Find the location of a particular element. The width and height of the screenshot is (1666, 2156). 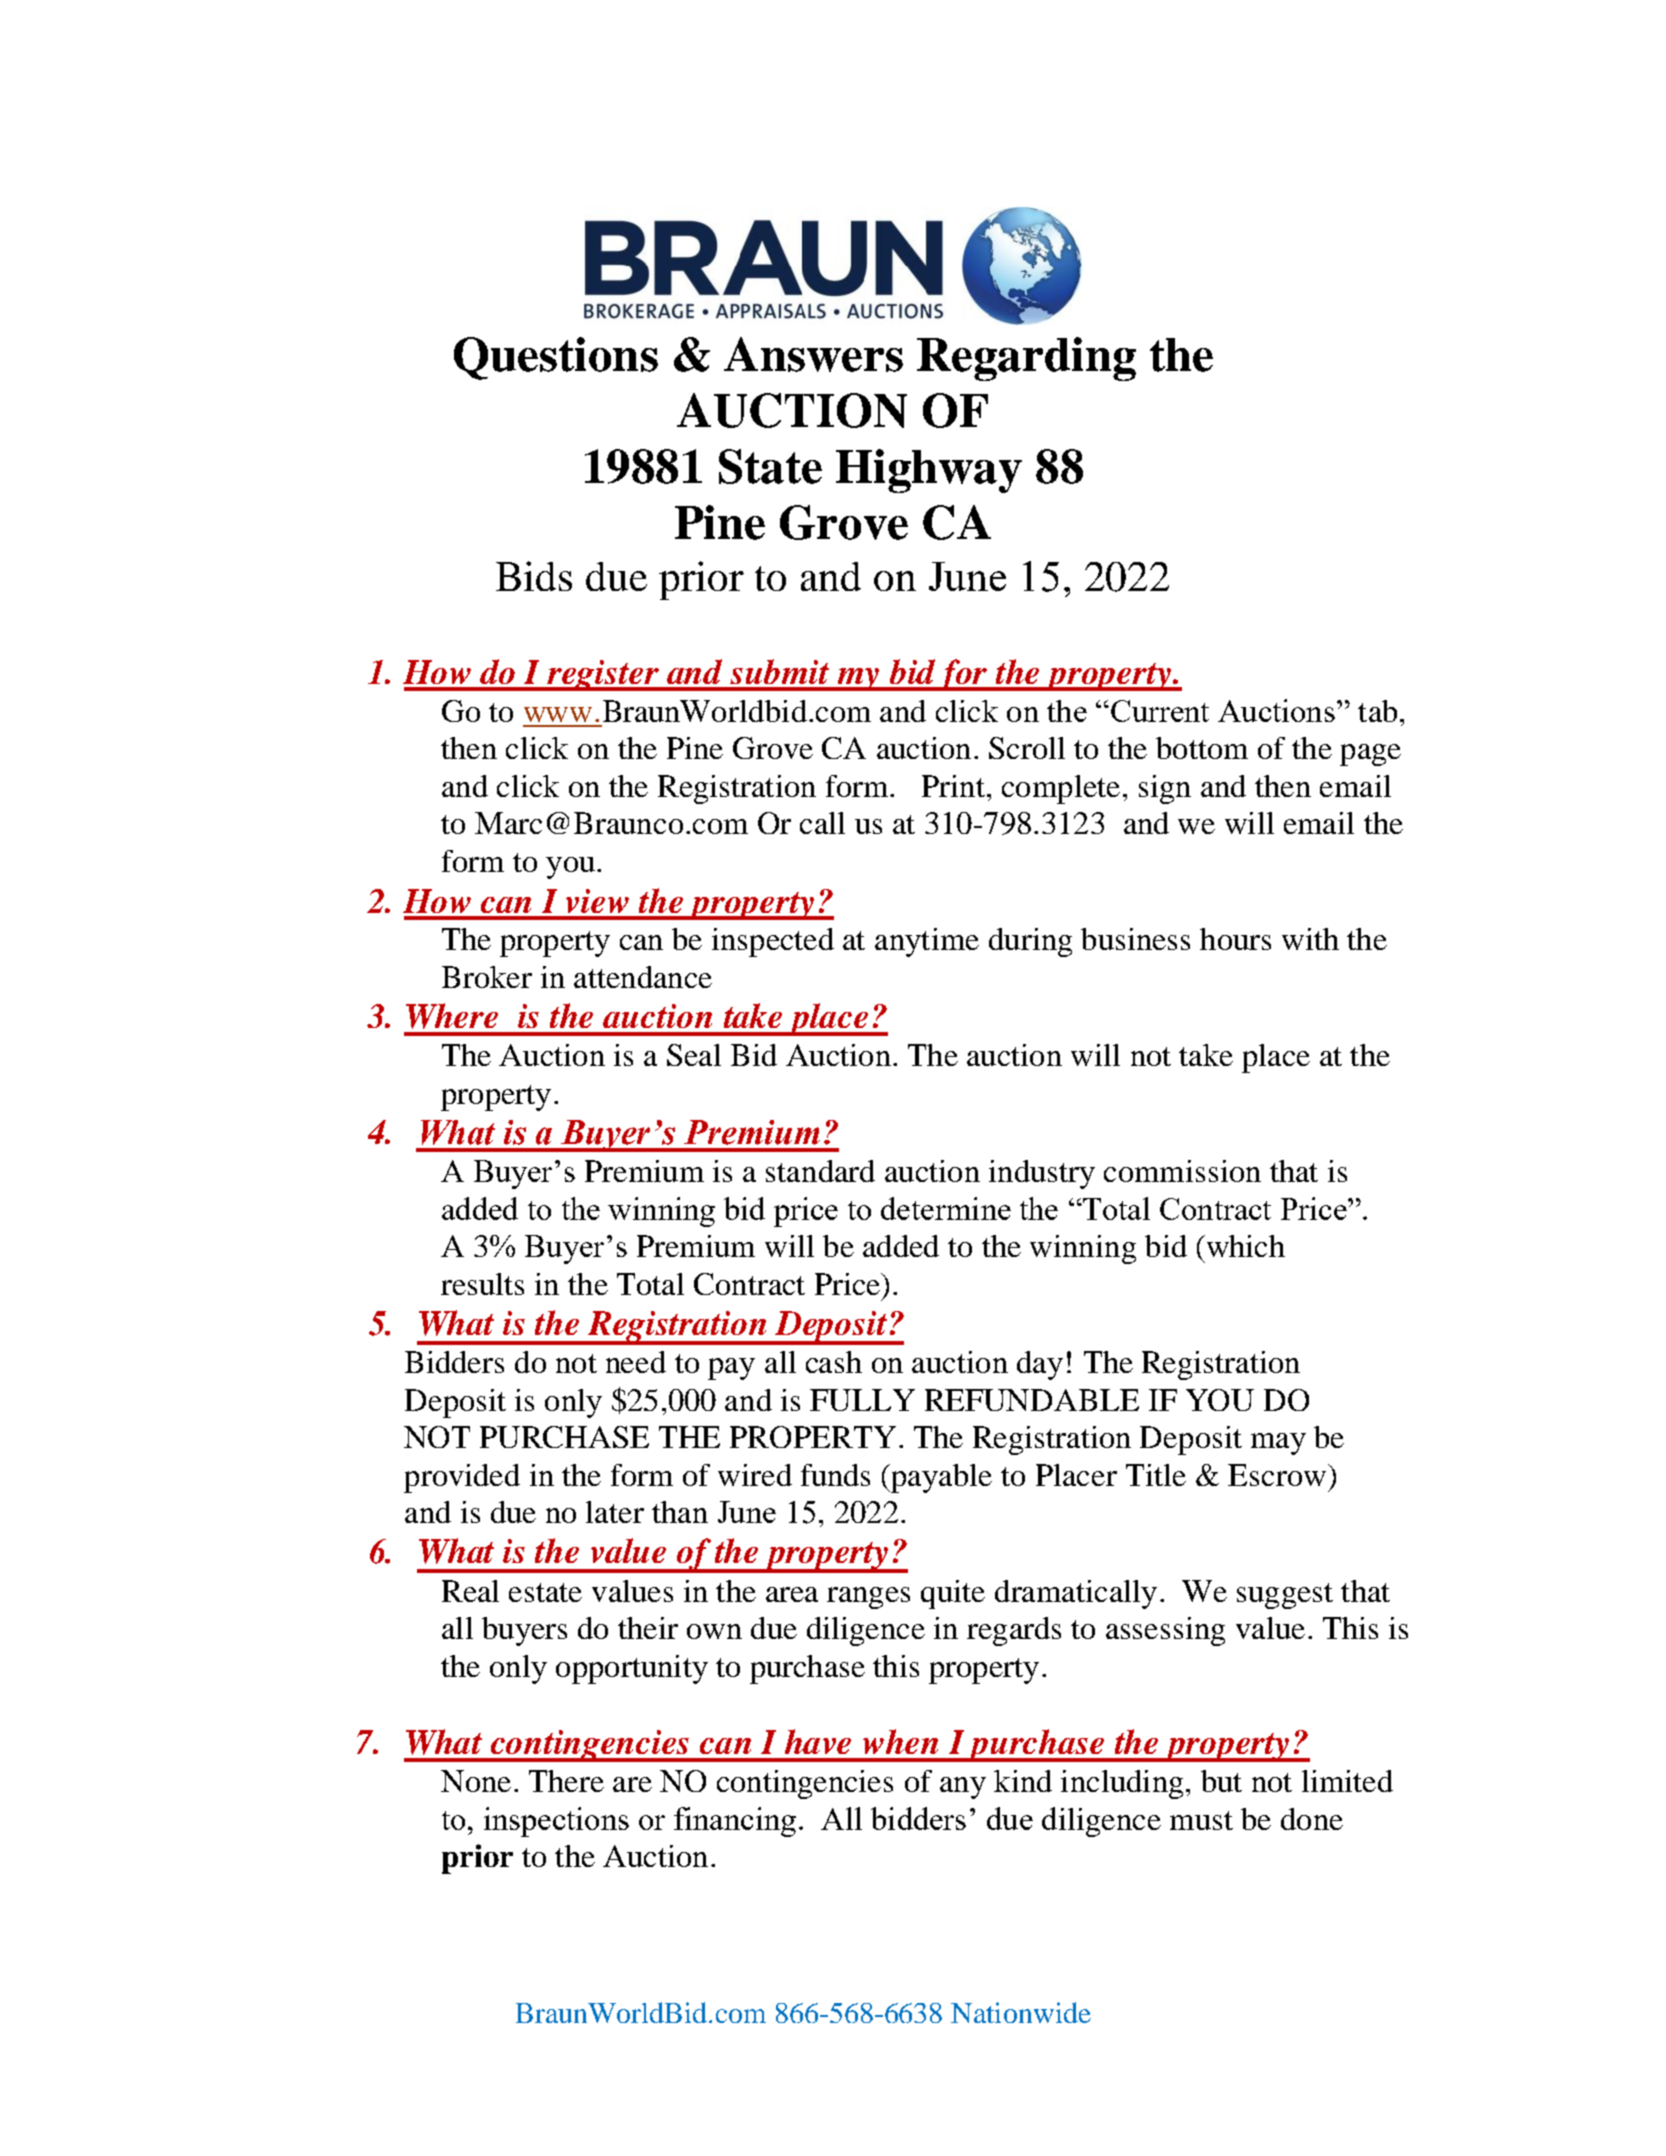

later is located at coordinates (615, 1512).
